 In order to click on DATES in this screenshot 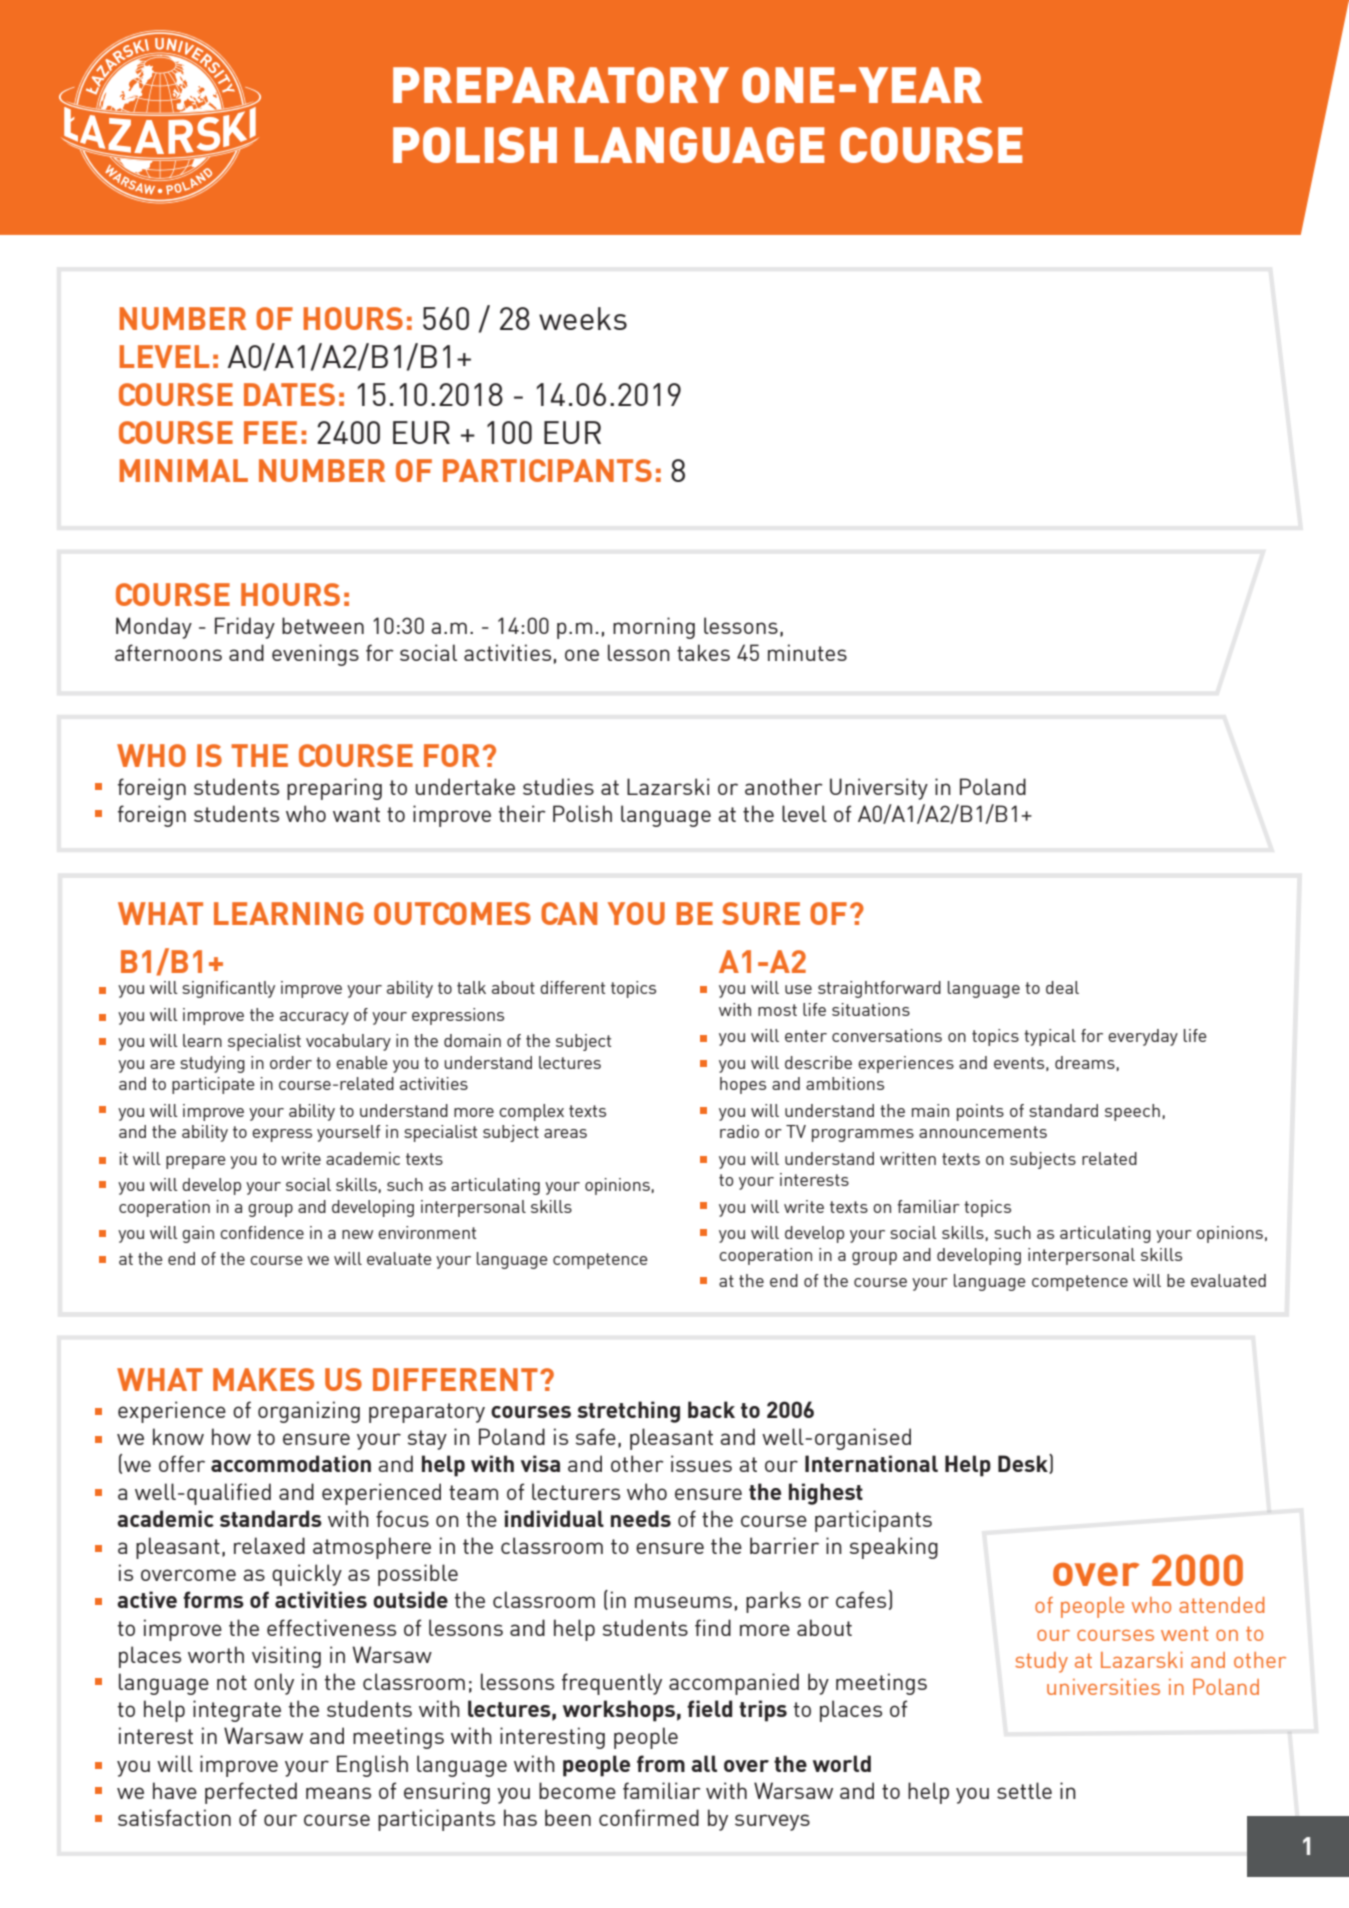, I will do `click(289, 394)`.
